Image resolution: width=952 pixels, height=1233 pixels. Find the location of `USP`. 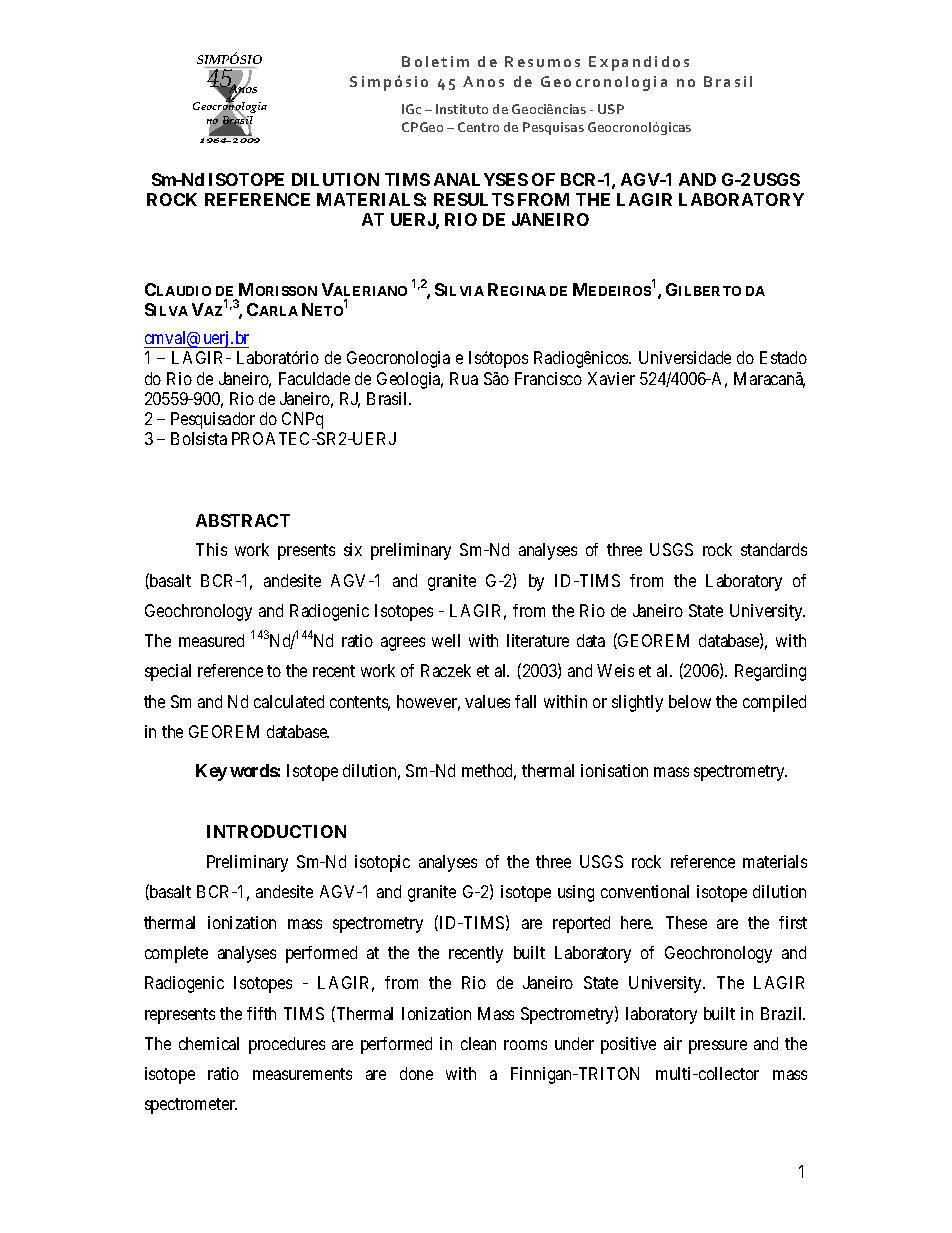

USP is located at coordinates (611, 109).
